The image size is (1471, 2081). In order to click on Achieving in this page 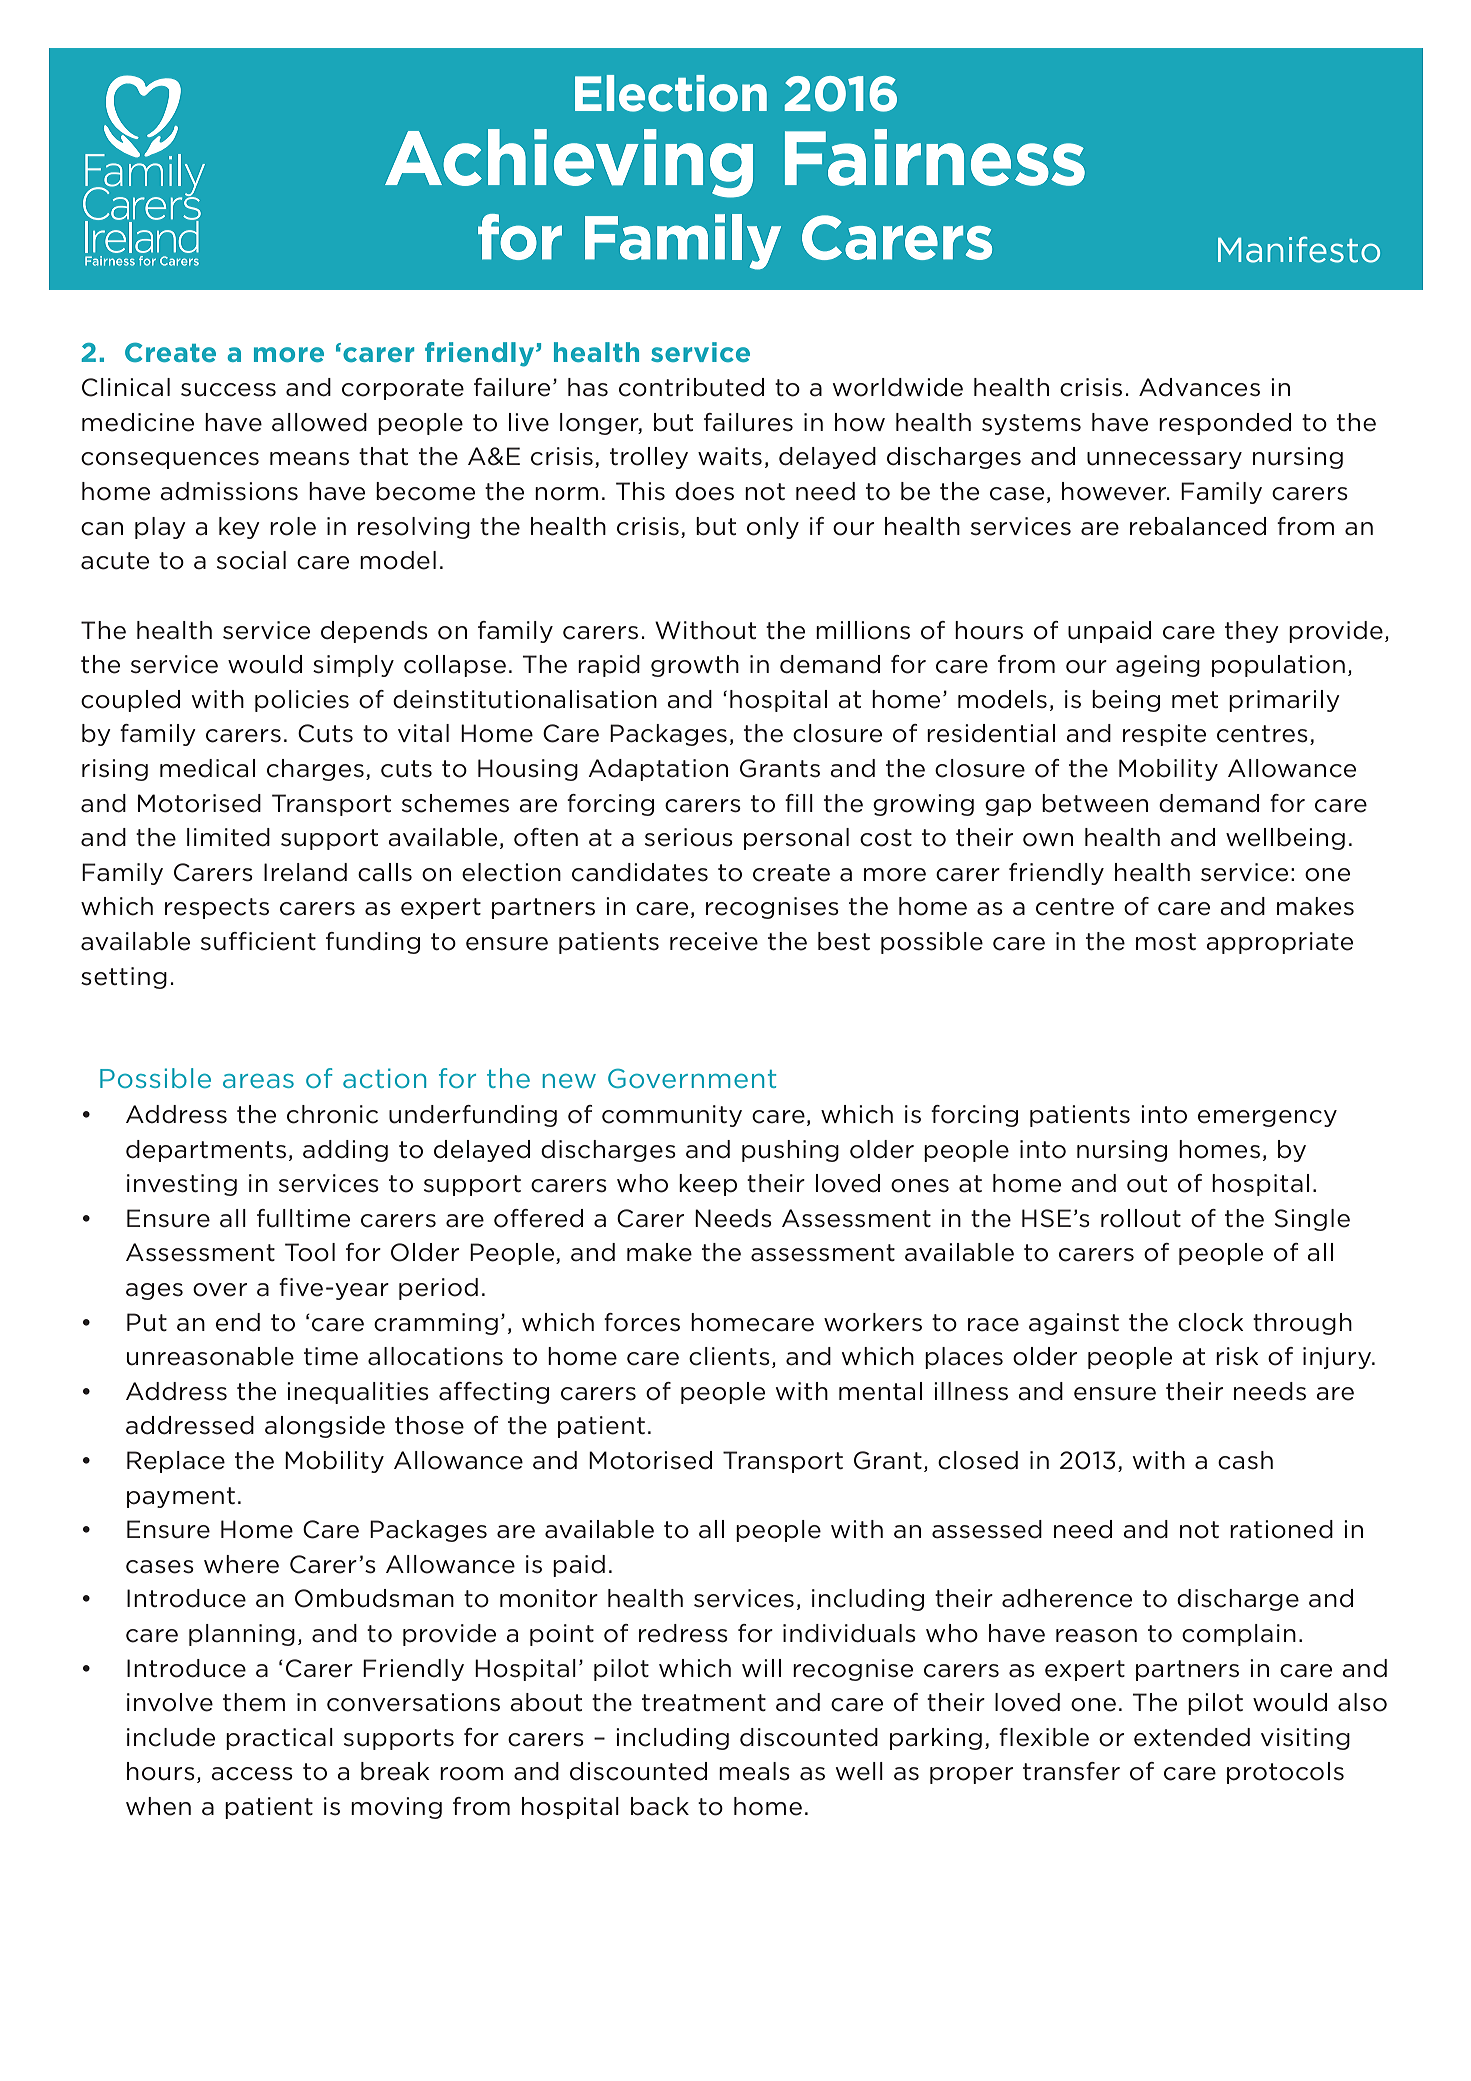, I will do `click(569, 163)`.
